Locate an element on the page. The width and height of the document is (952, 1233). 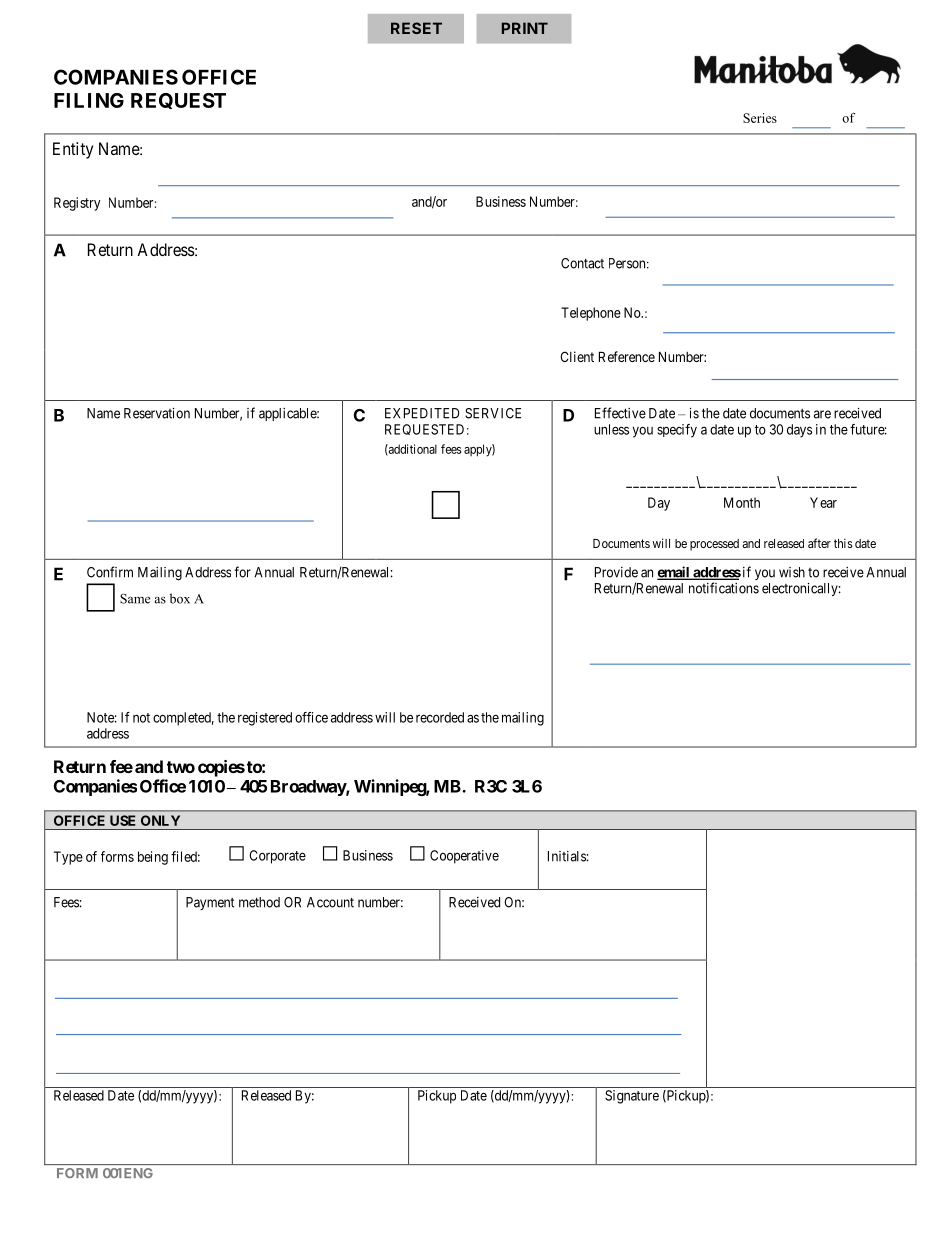
box is located at coordinates (180, 598).
